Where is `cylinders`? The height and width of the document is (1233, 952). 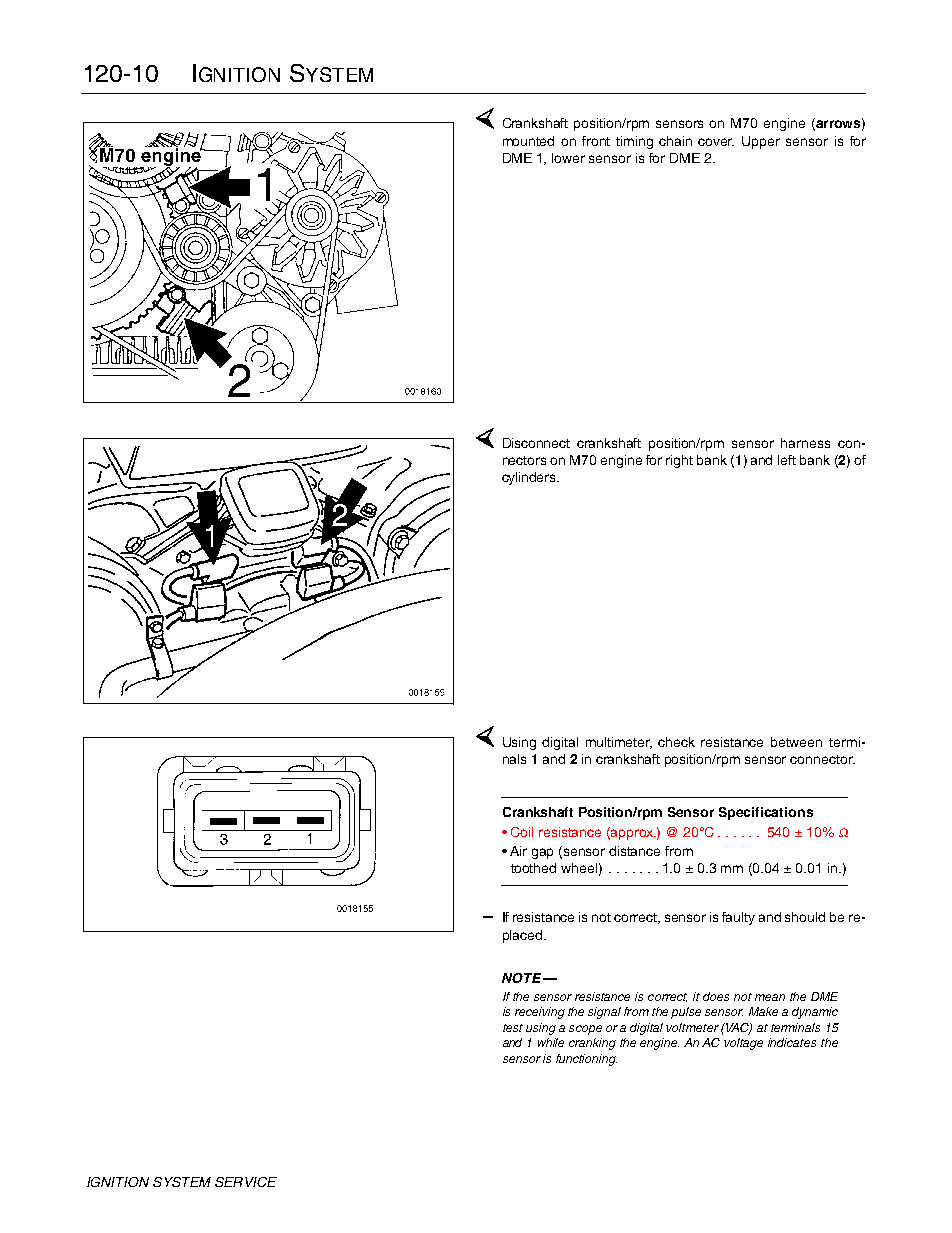 cylinders is located at coordinates (530, 478).
